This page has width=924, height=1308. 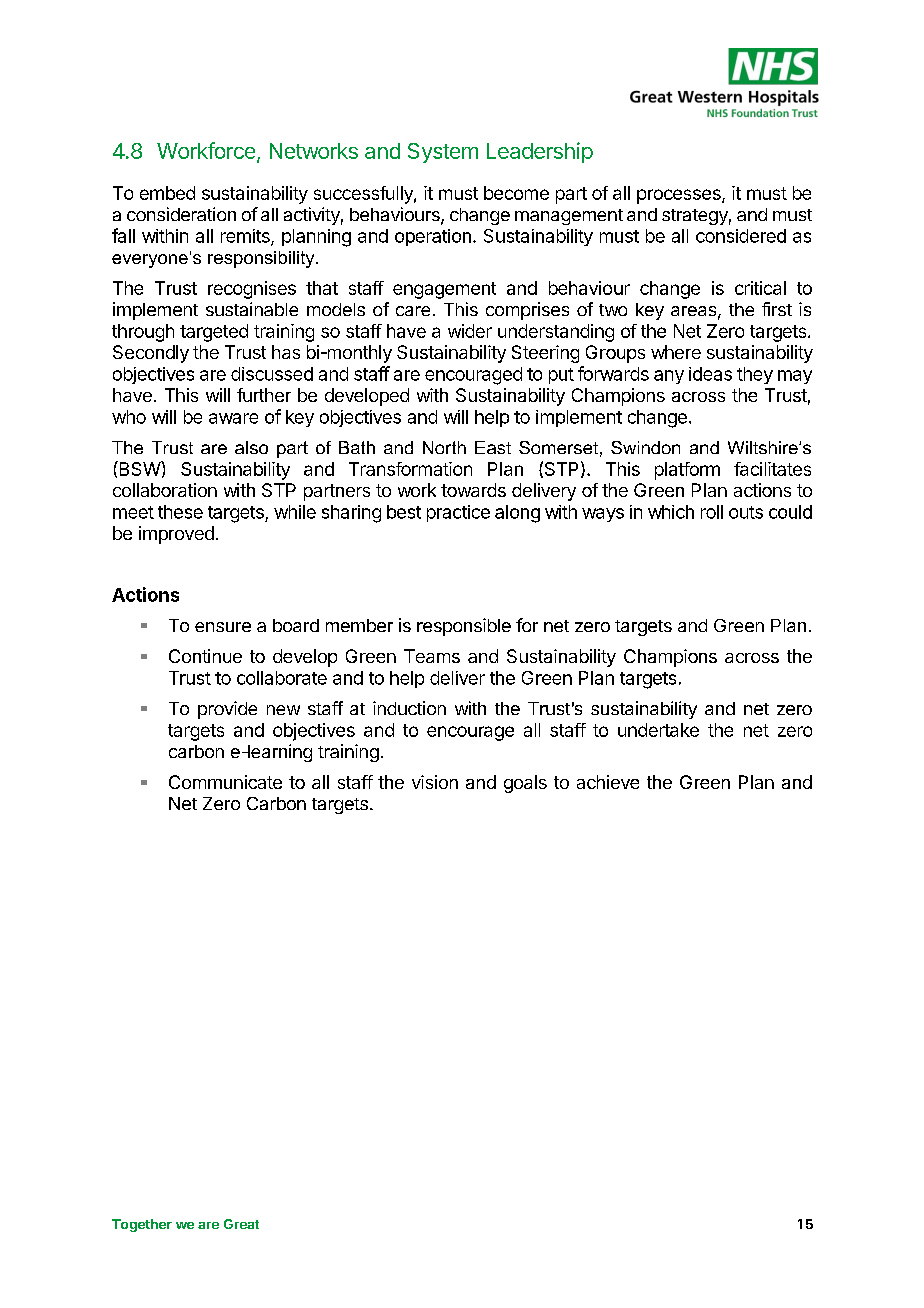 What do you see at coordinates (227, 710) in the page?
I see `provide` at bounding box center [227, 710].
